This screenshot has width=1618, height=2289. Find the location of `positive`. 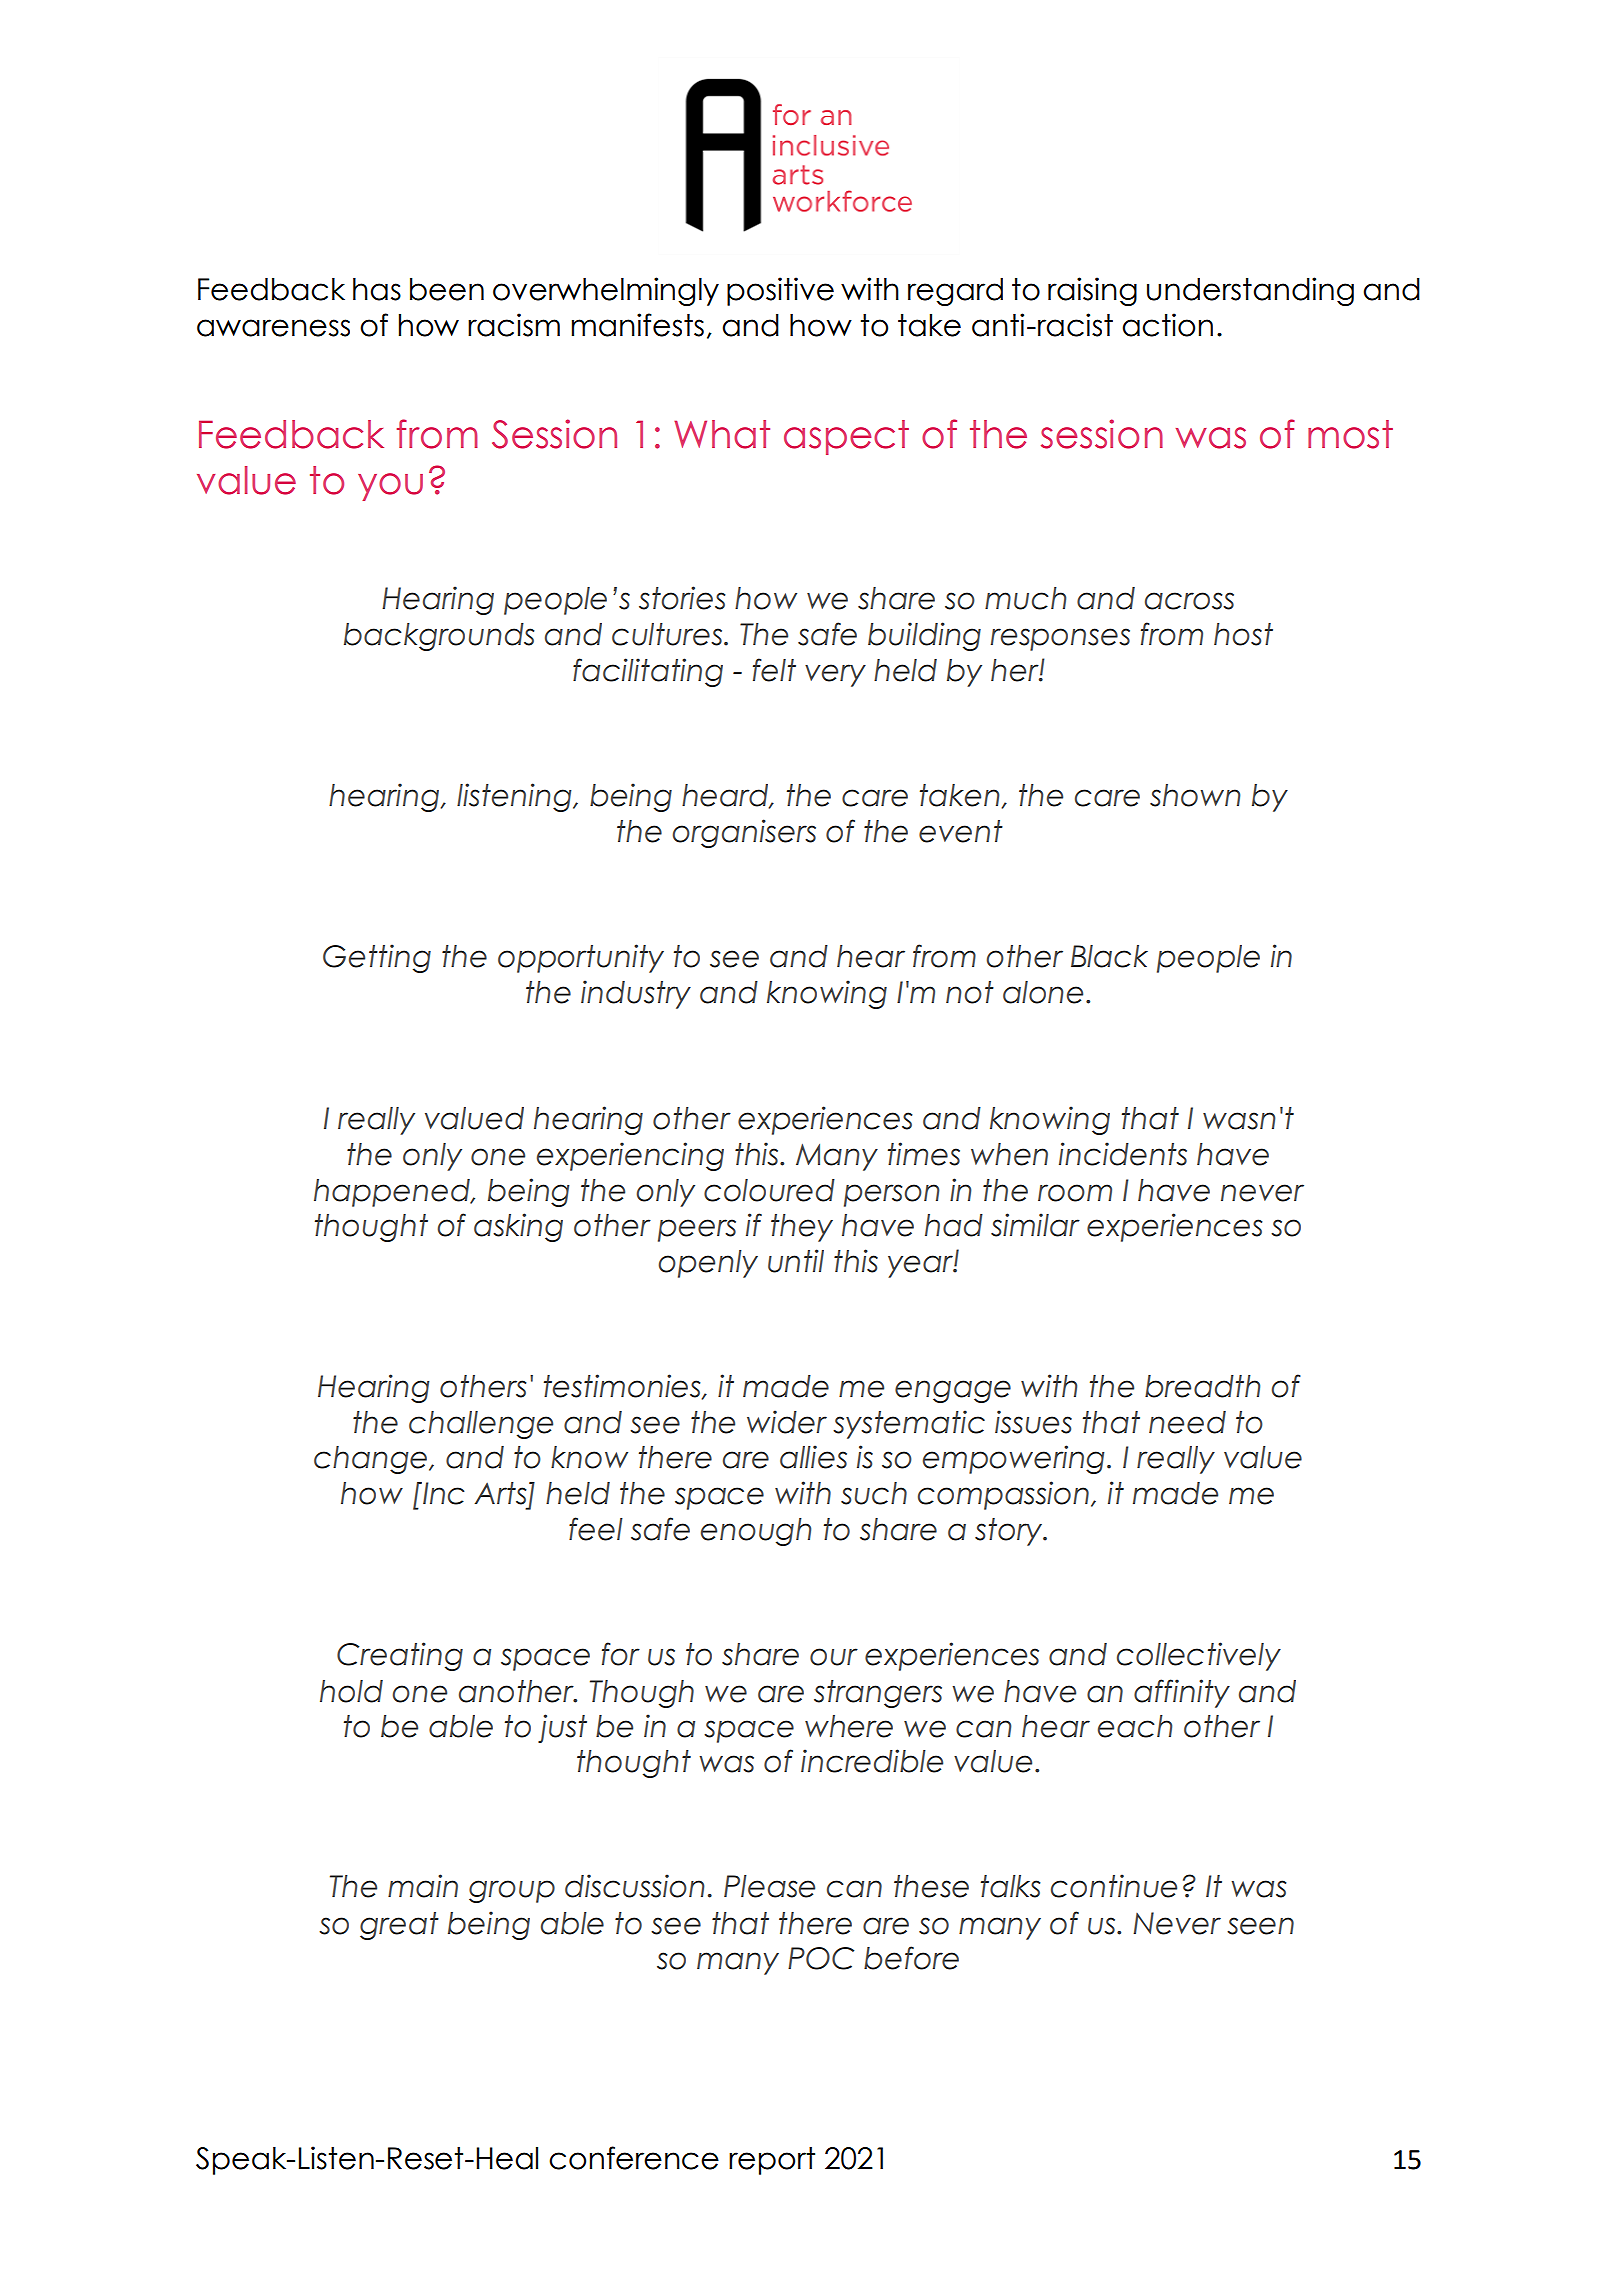

positive is located at coordinates (780, 291).
